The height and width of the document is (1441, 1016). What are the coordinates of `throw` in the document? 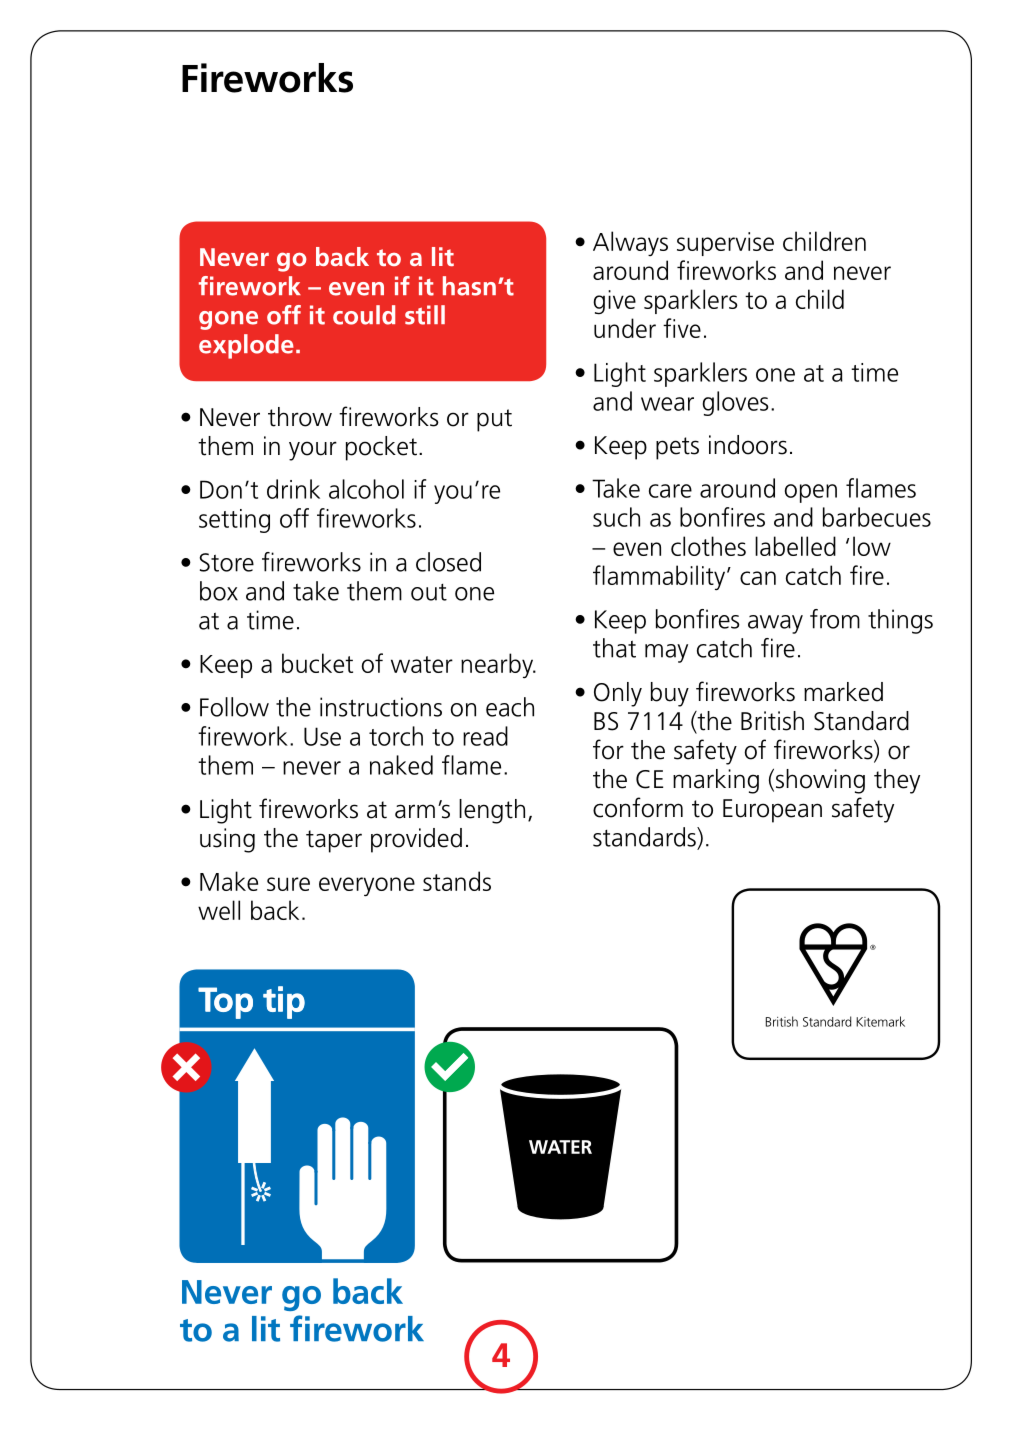 It's located at (300, 417).
